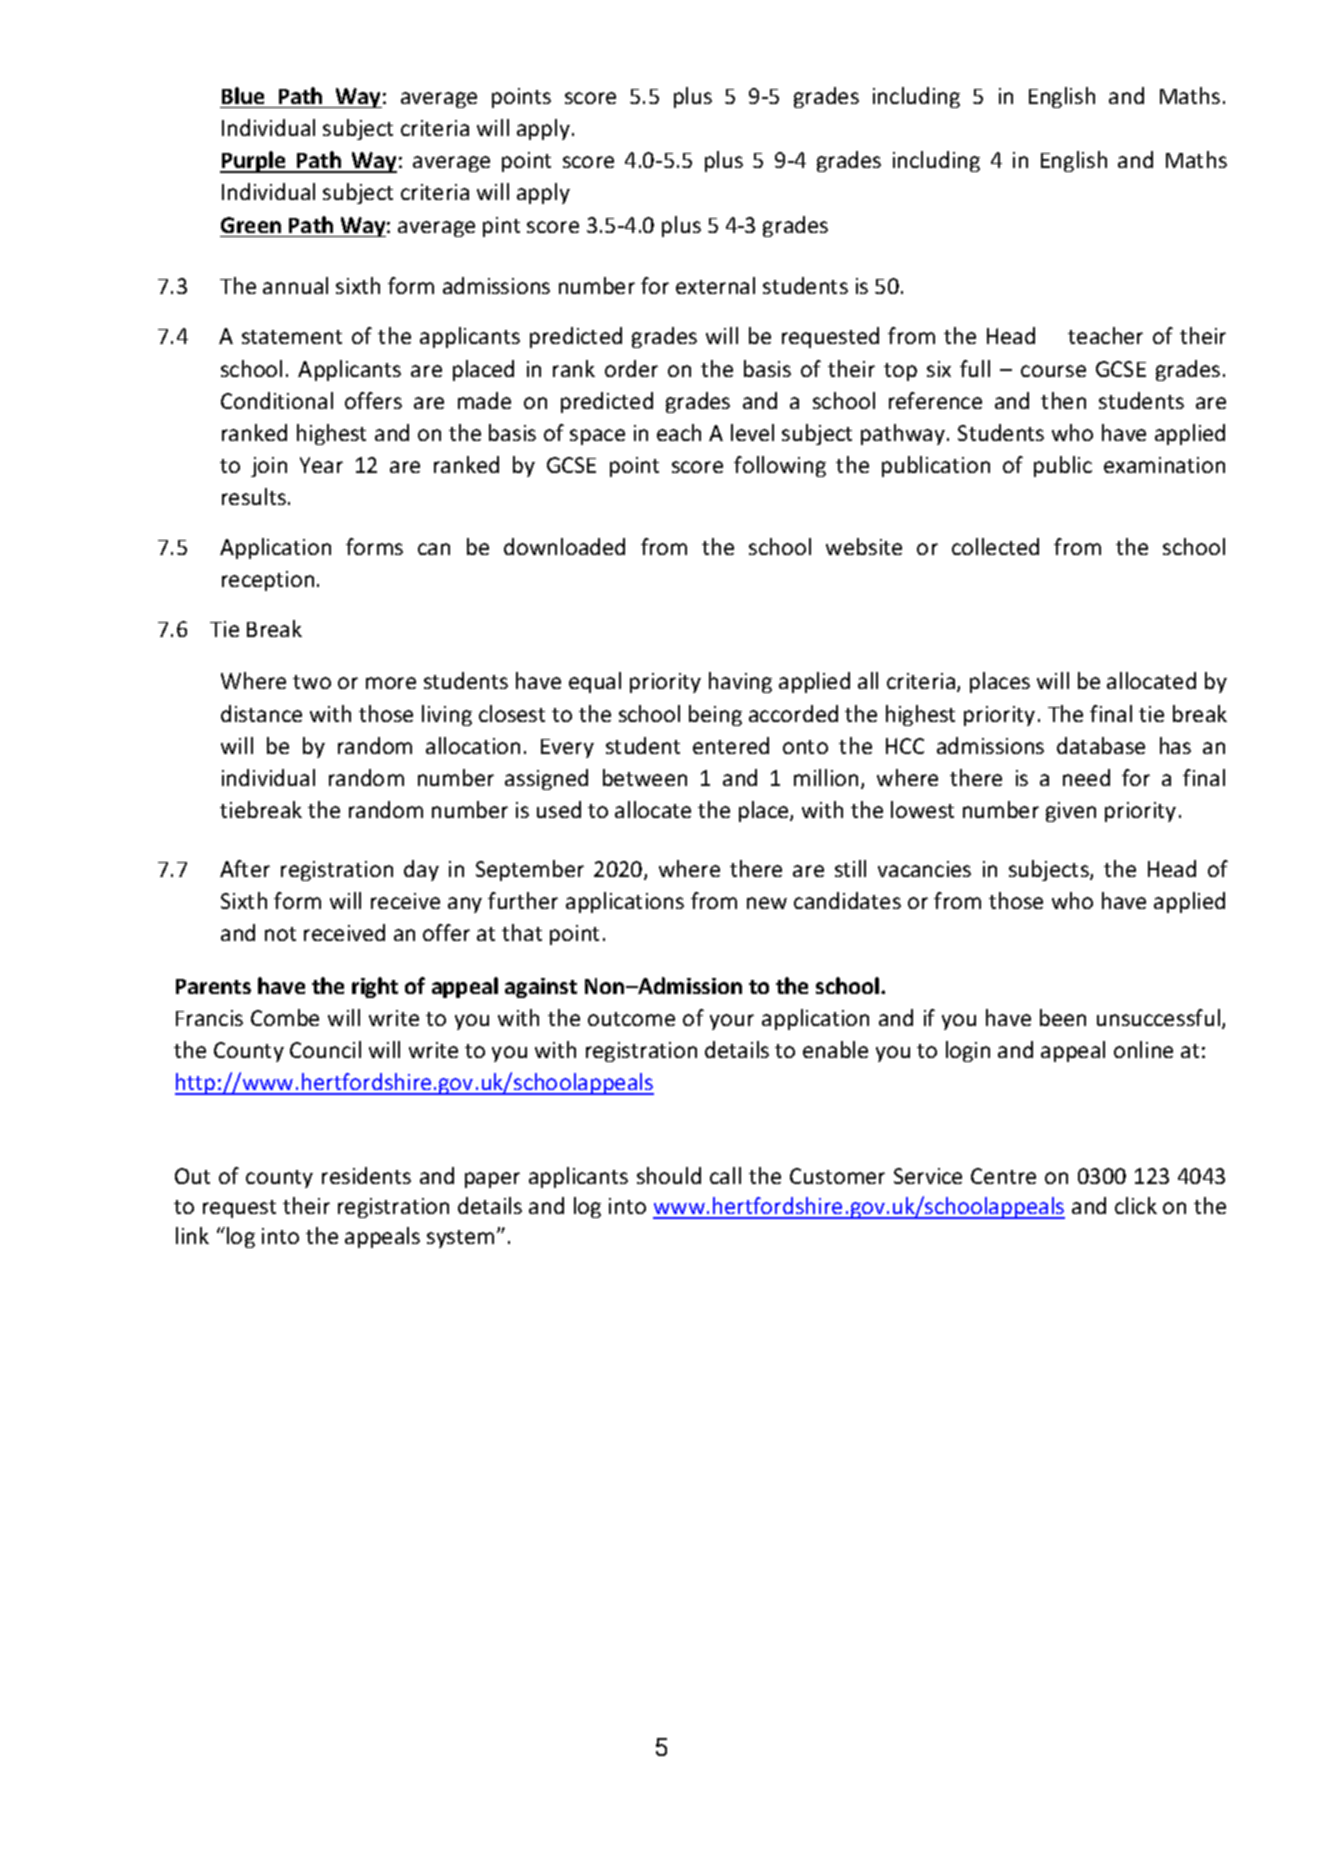  Describe the element at coordinates (321, 465) in the screenshot. I see `Year` at that location.
